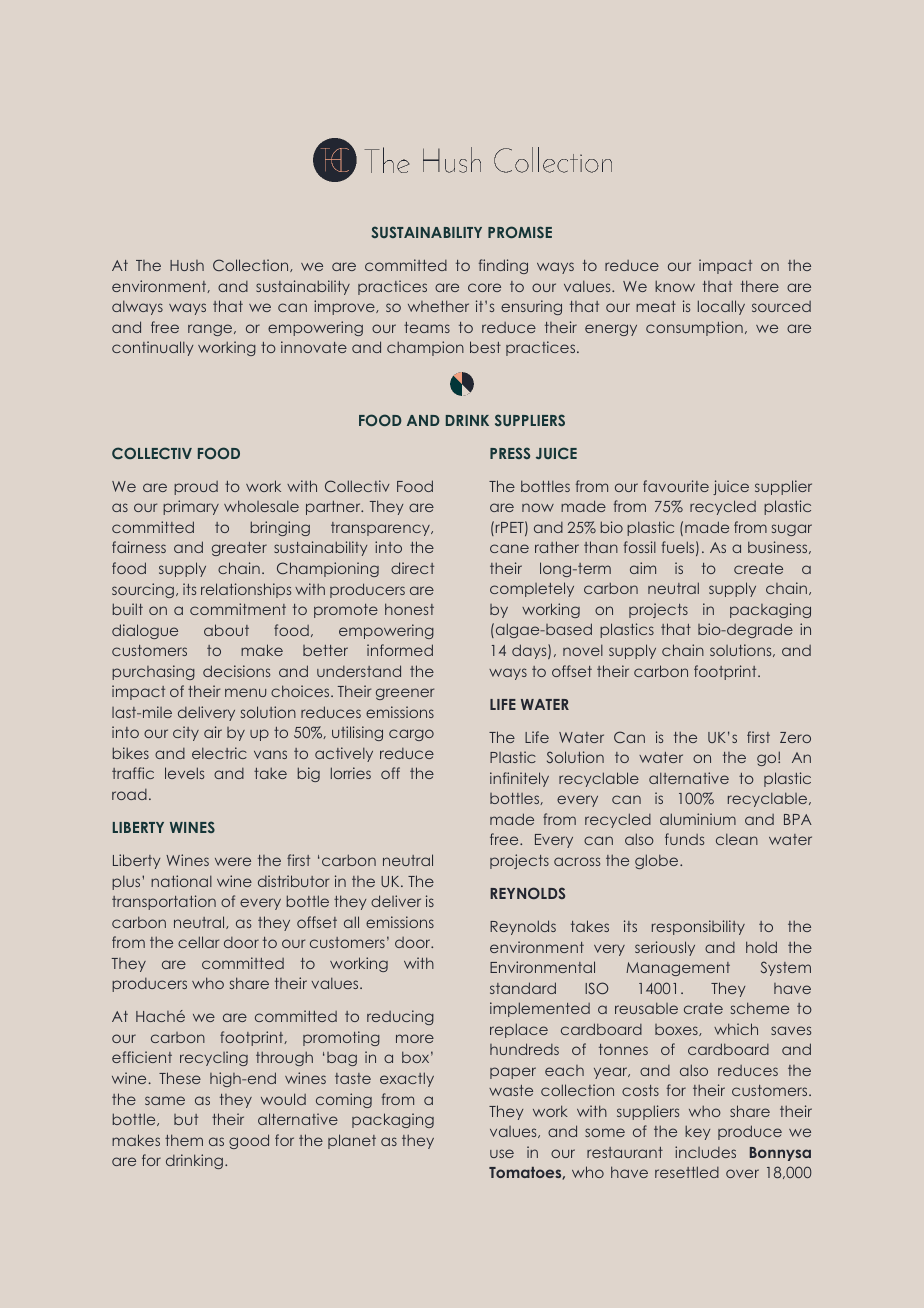 The image size is (924, 1308). Describe the element at coordinates (239, 549) in the screenshot. I see `greater` at that location.
